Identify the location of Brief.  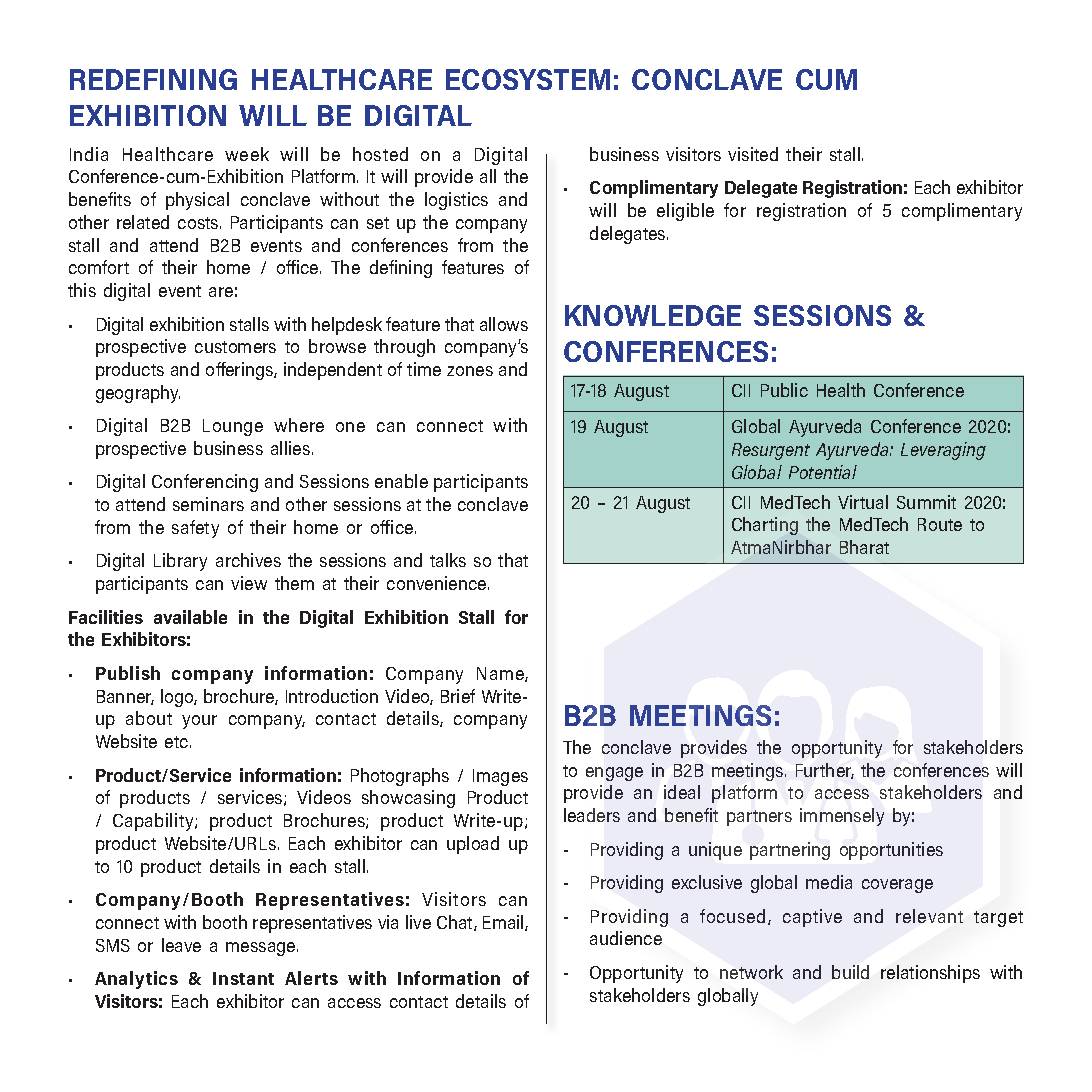
(458, 696).
